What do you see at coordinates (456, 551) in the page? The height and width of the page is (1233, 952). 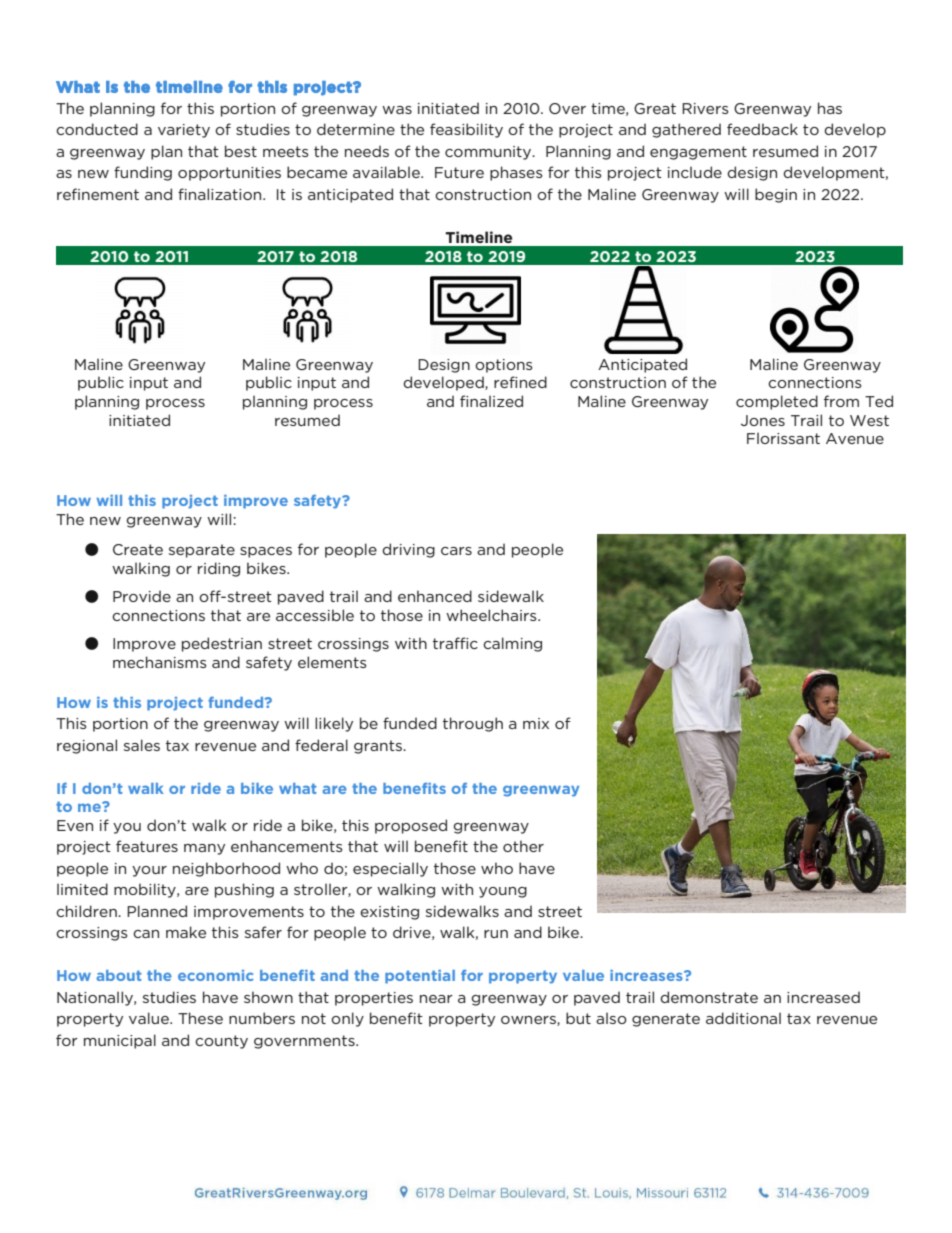 I see `cars` at bounding box center [456, 551].
